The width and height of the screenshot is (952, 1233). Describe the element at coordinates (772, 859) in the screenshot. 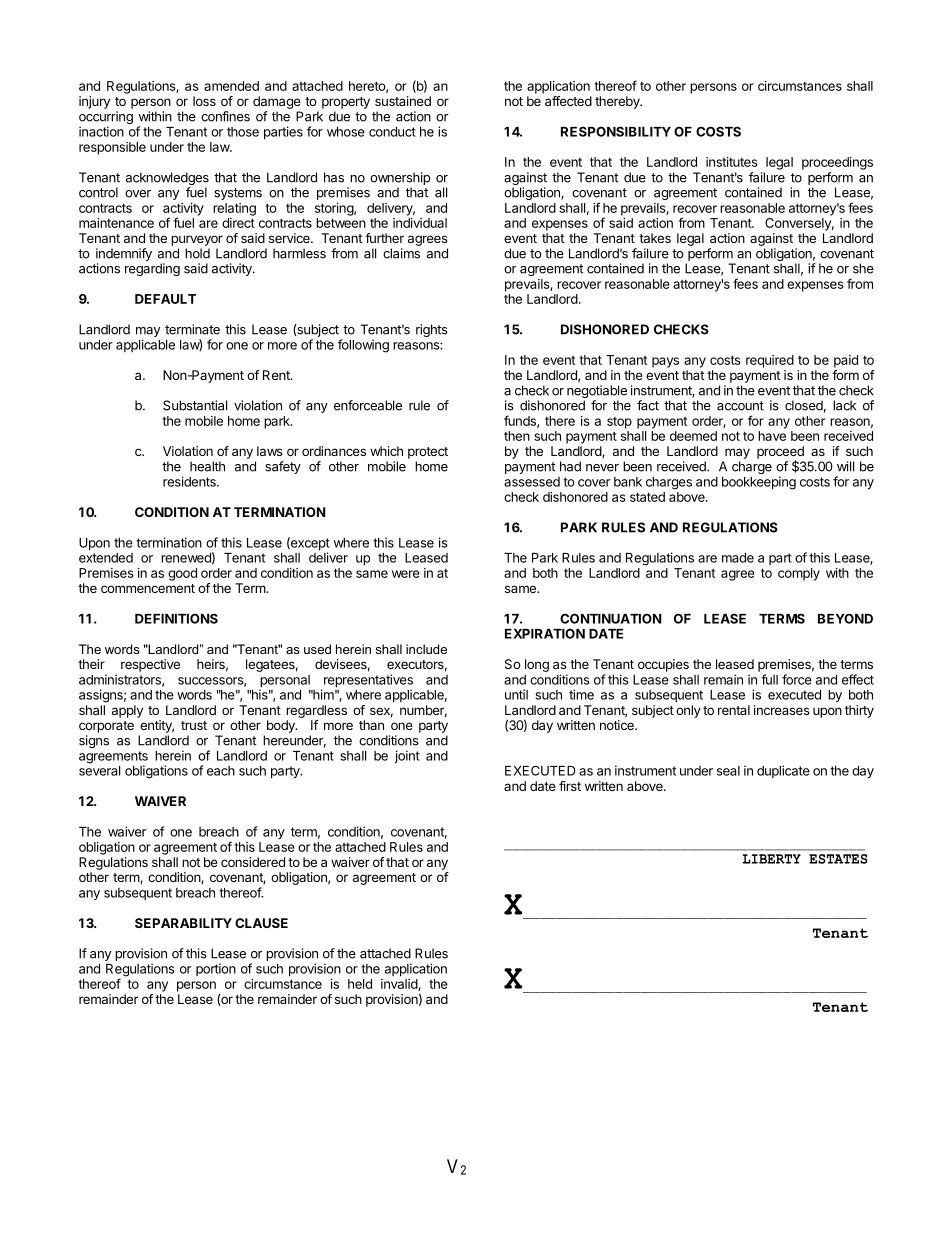

I see `LIBERTY` at that location.
